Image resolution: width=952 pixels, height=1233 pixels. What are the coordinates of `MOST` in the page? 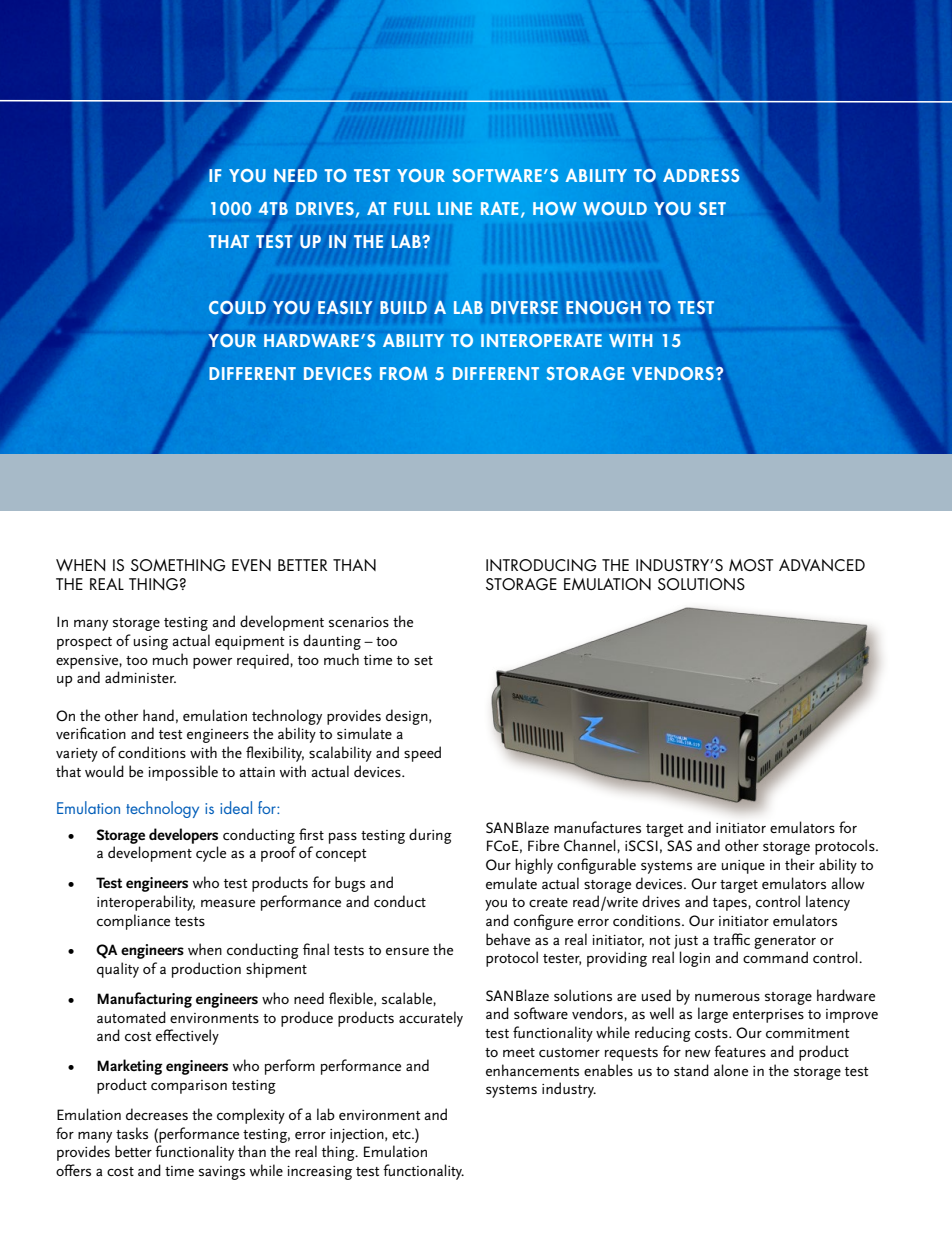 It's located at (751, 565).
